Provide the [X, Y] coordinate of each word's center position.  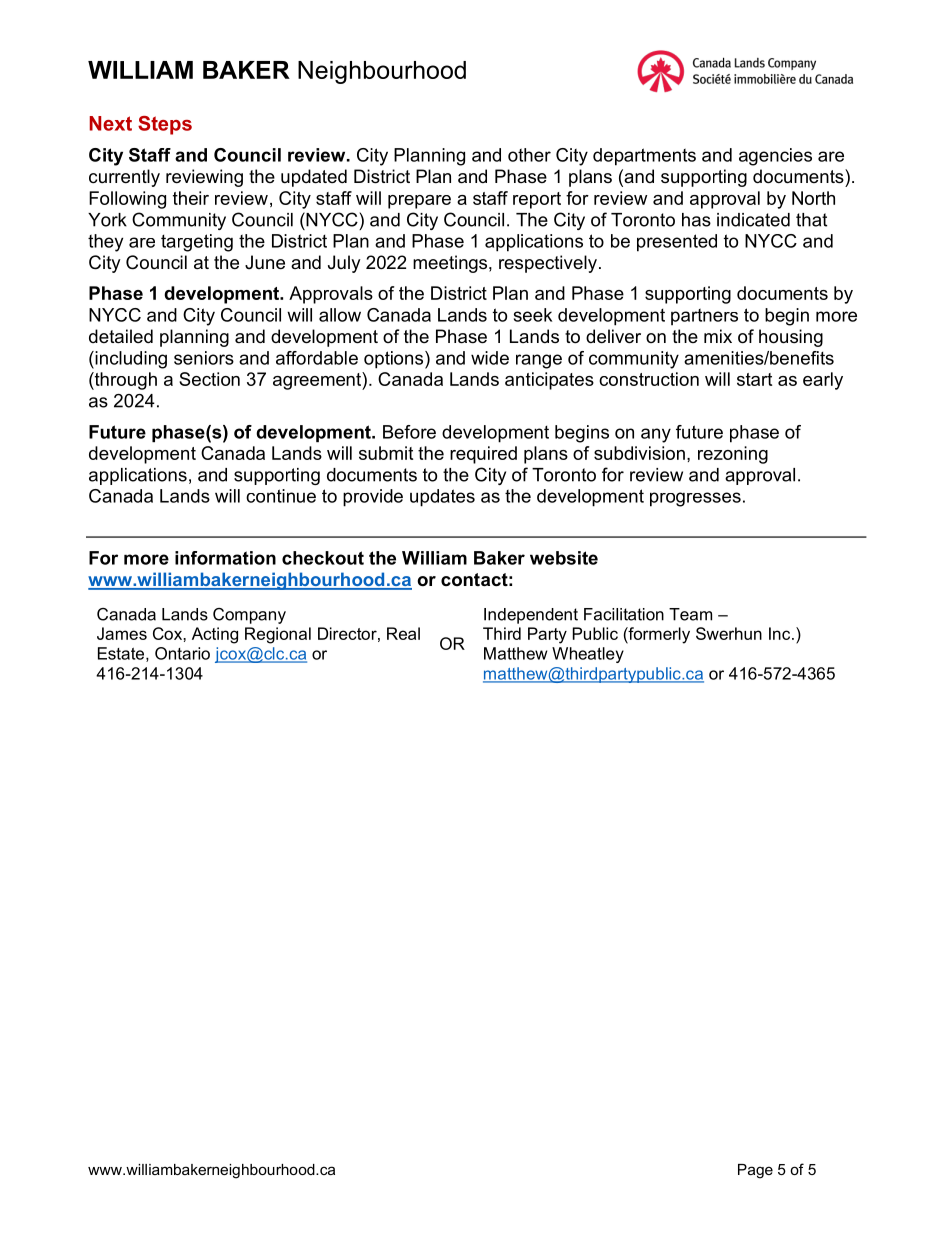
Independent [531, 616]
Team [690, 614]
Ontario [182, 653]
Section [209, 379]
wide [490, 358]
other [529, 155]
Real [403, 633]
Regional [278, 635]
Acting [215, 635]
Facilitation [624, 614]
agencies [775, 157]
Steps [165, 125]
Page [755, 1171]
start [754, 379]
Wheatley [588, 655]
